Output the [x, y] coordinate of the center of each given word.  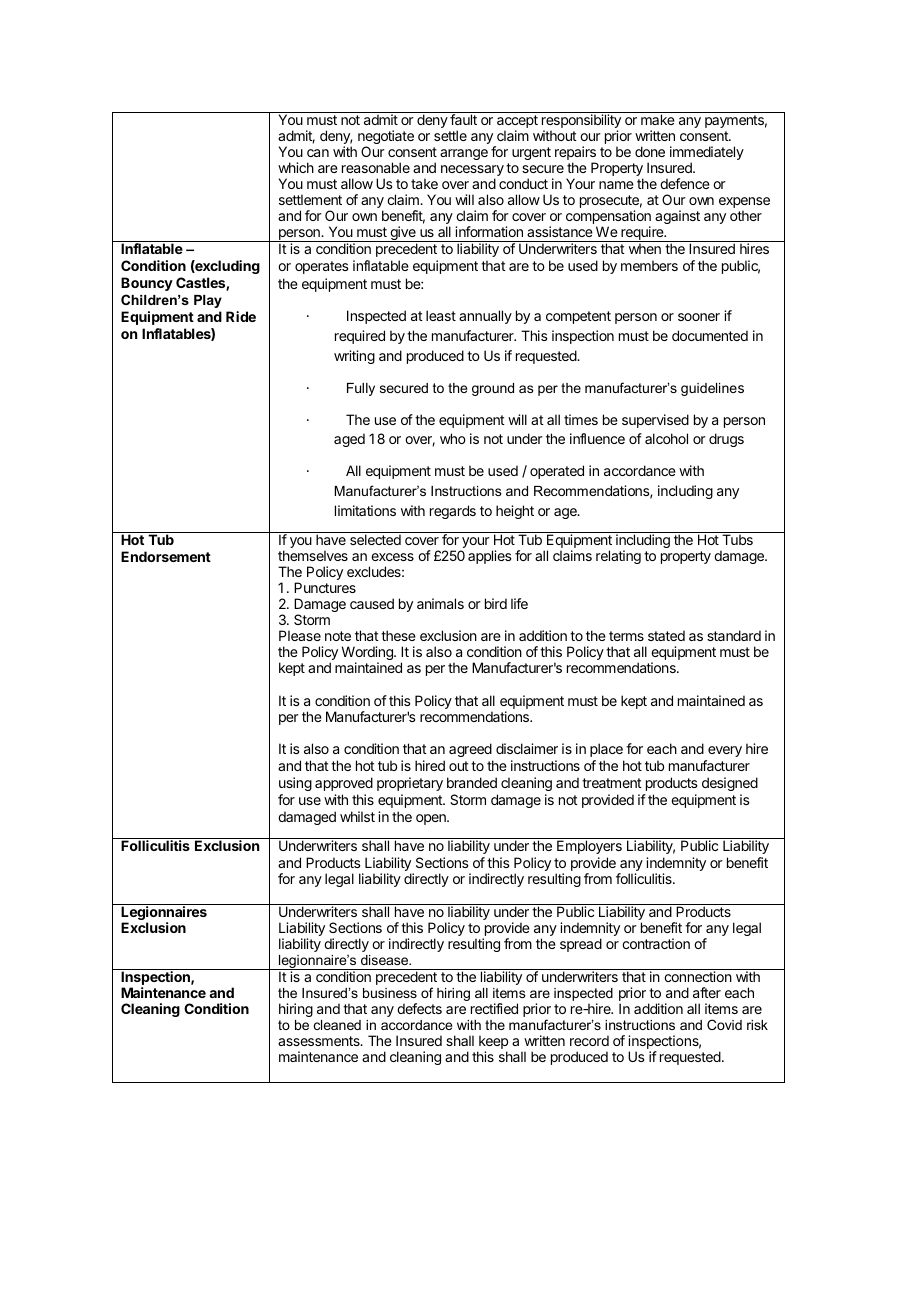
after [707, 992]
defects [419, 1008]
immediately [707, 154]
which [296, 167]
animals [440, 603]
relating [618, 557]
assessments [320, 1041]
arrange [464, 154]
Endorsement [166, 556]
